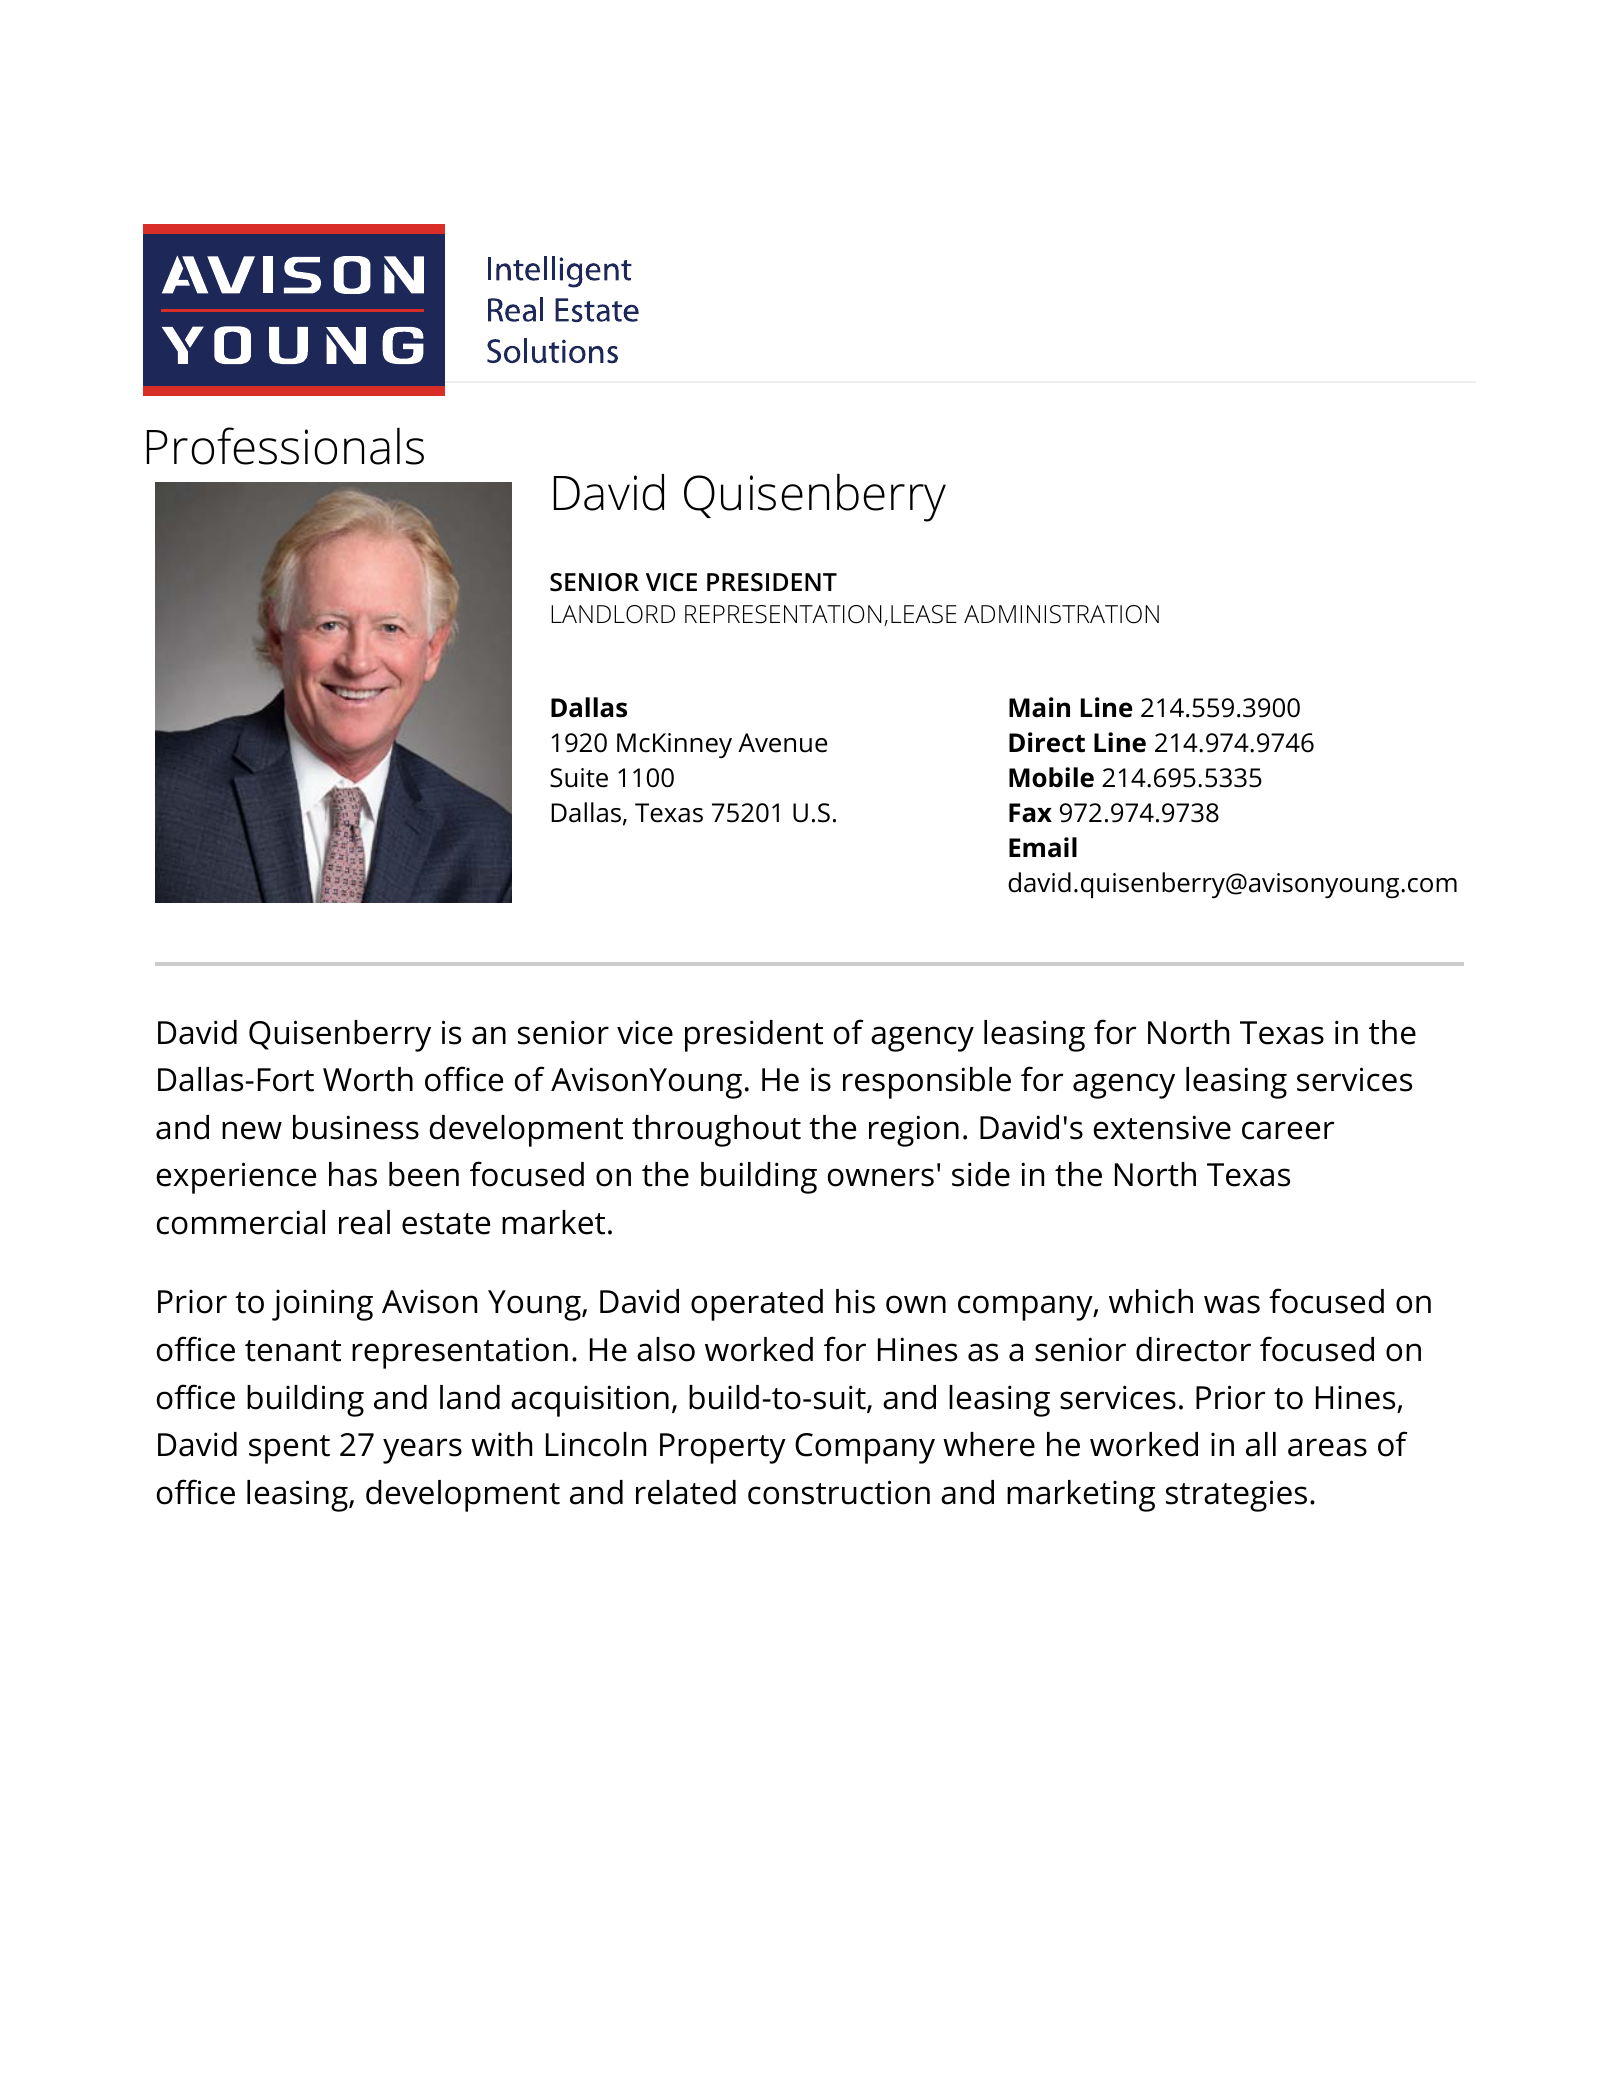 The width and height of the image is (1619, 2095). I want to click on Professionals, so click(285, 446).
